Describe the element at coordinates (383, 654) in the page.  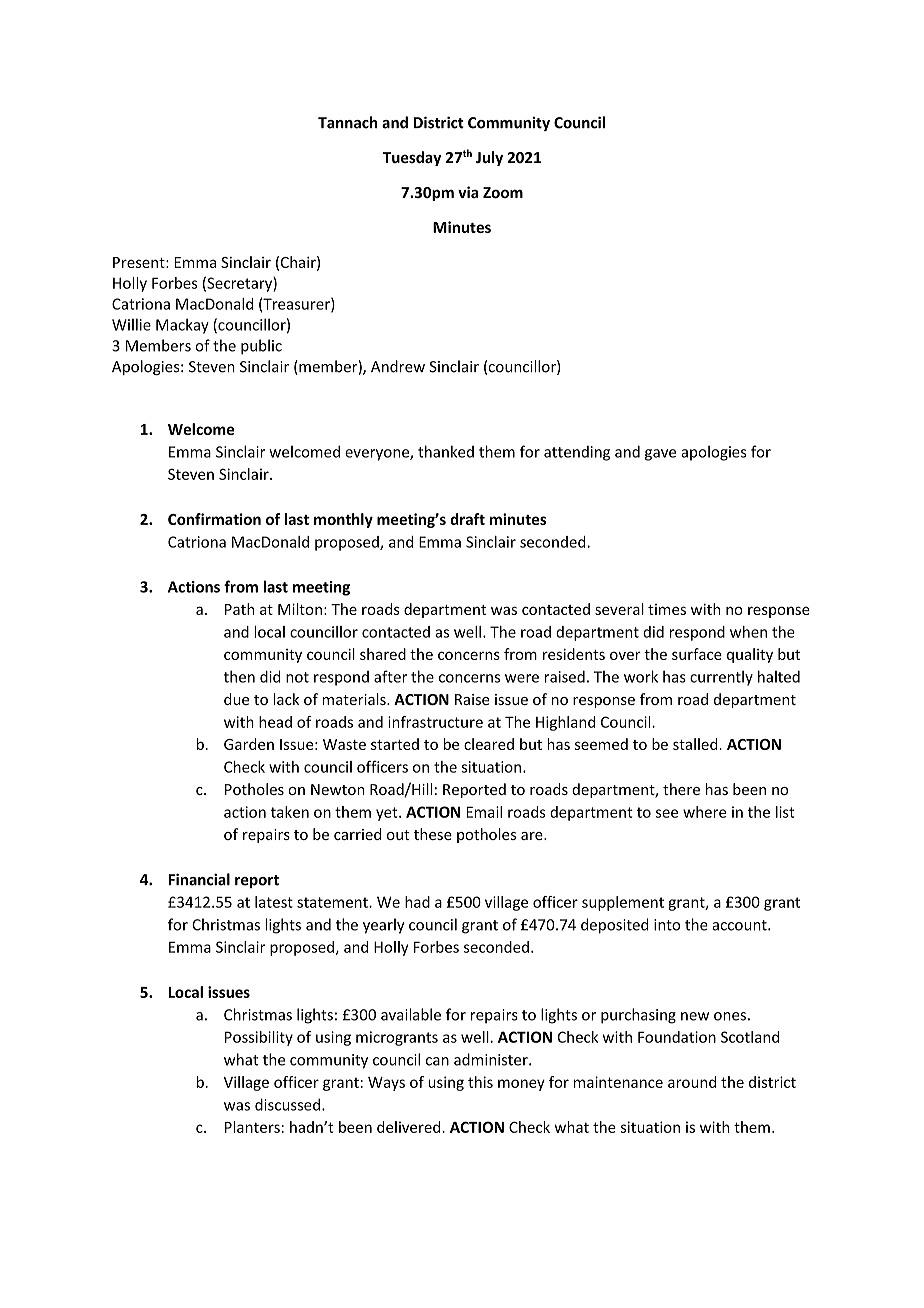
I see `shared` at that location.
